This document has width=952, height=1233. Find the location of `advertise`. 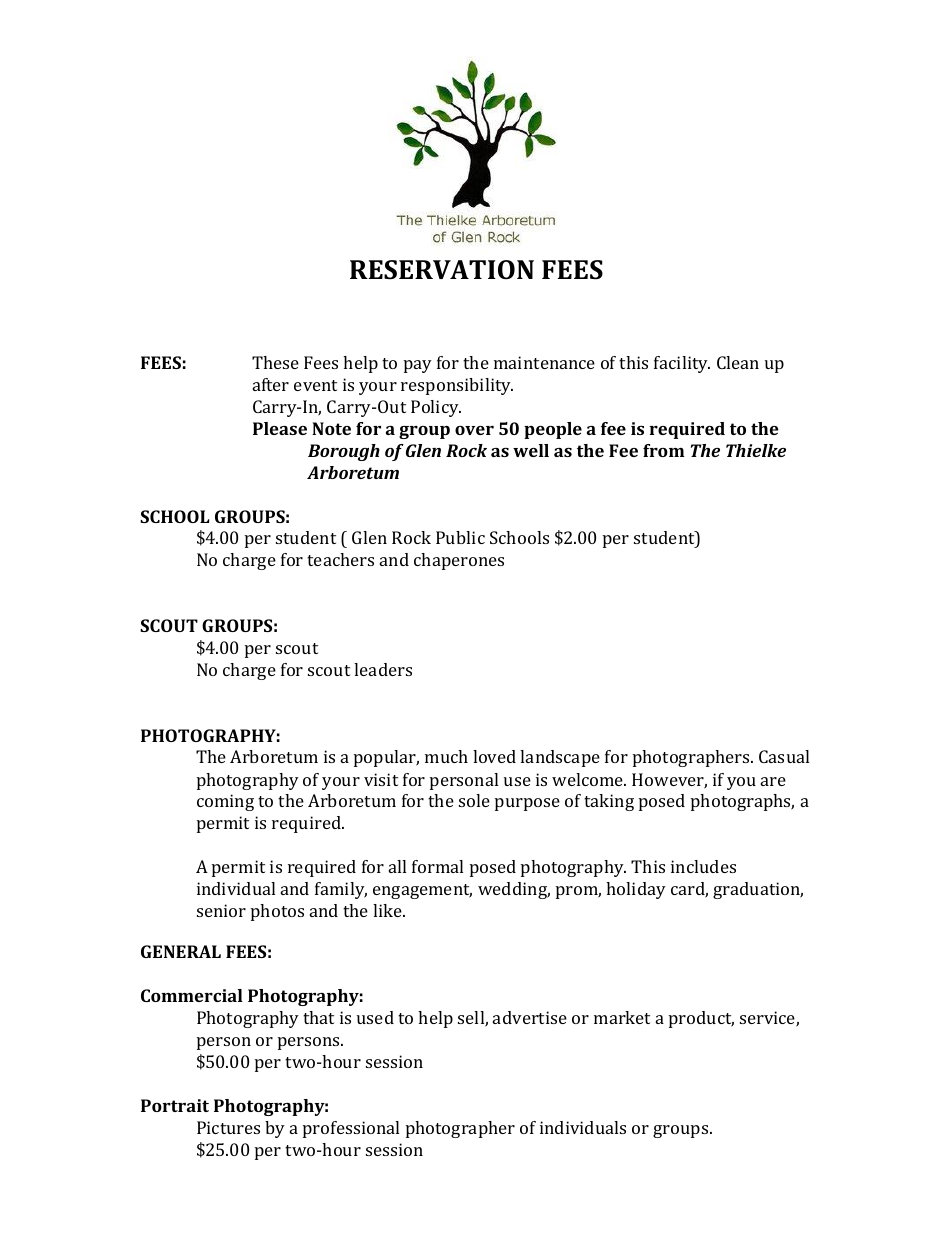

advertise is located at coordinates (530, 1017).
